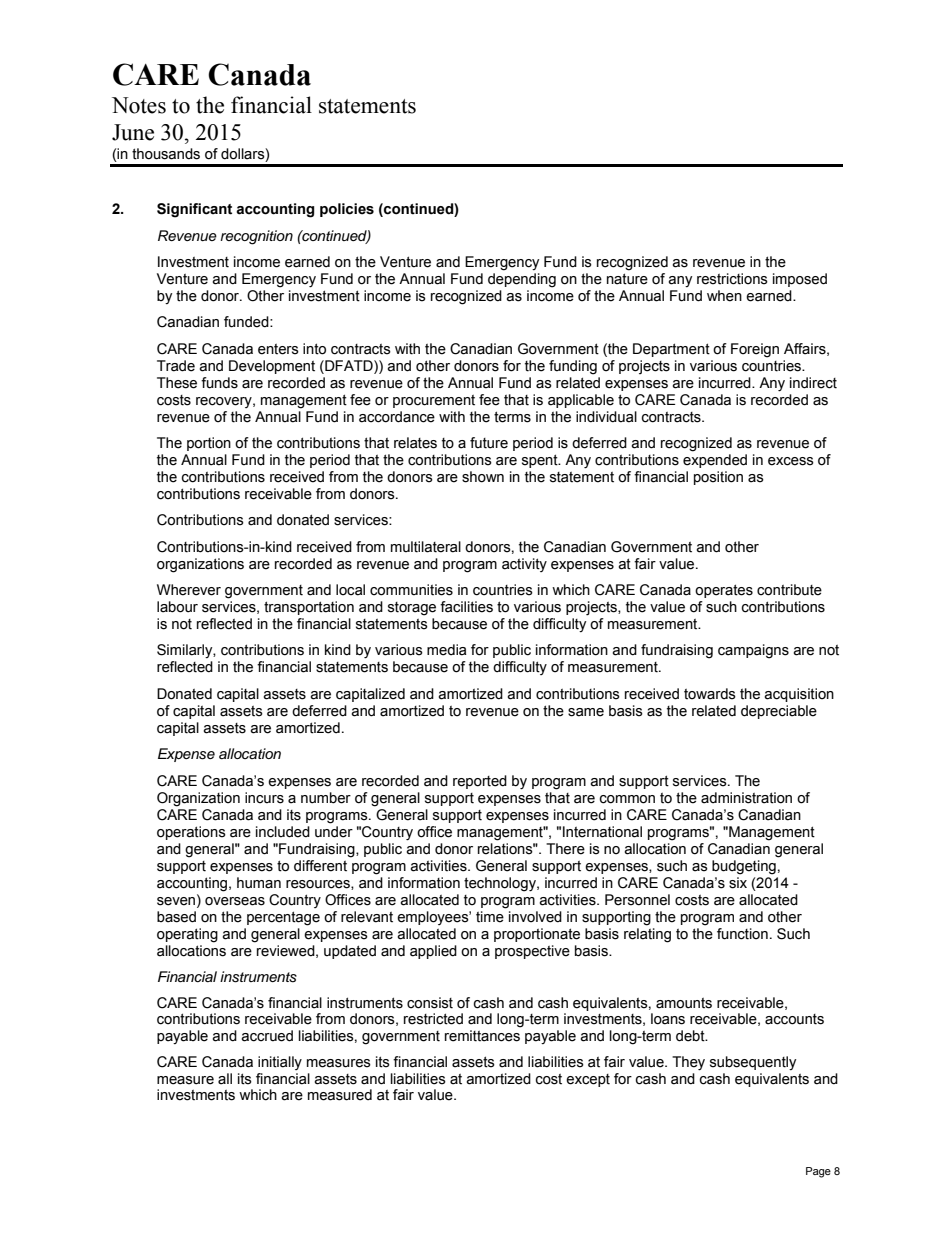  What do you see at coordinates (347, 210) in the screenshot?
I see `policies` at bounding box center [347, 210].
